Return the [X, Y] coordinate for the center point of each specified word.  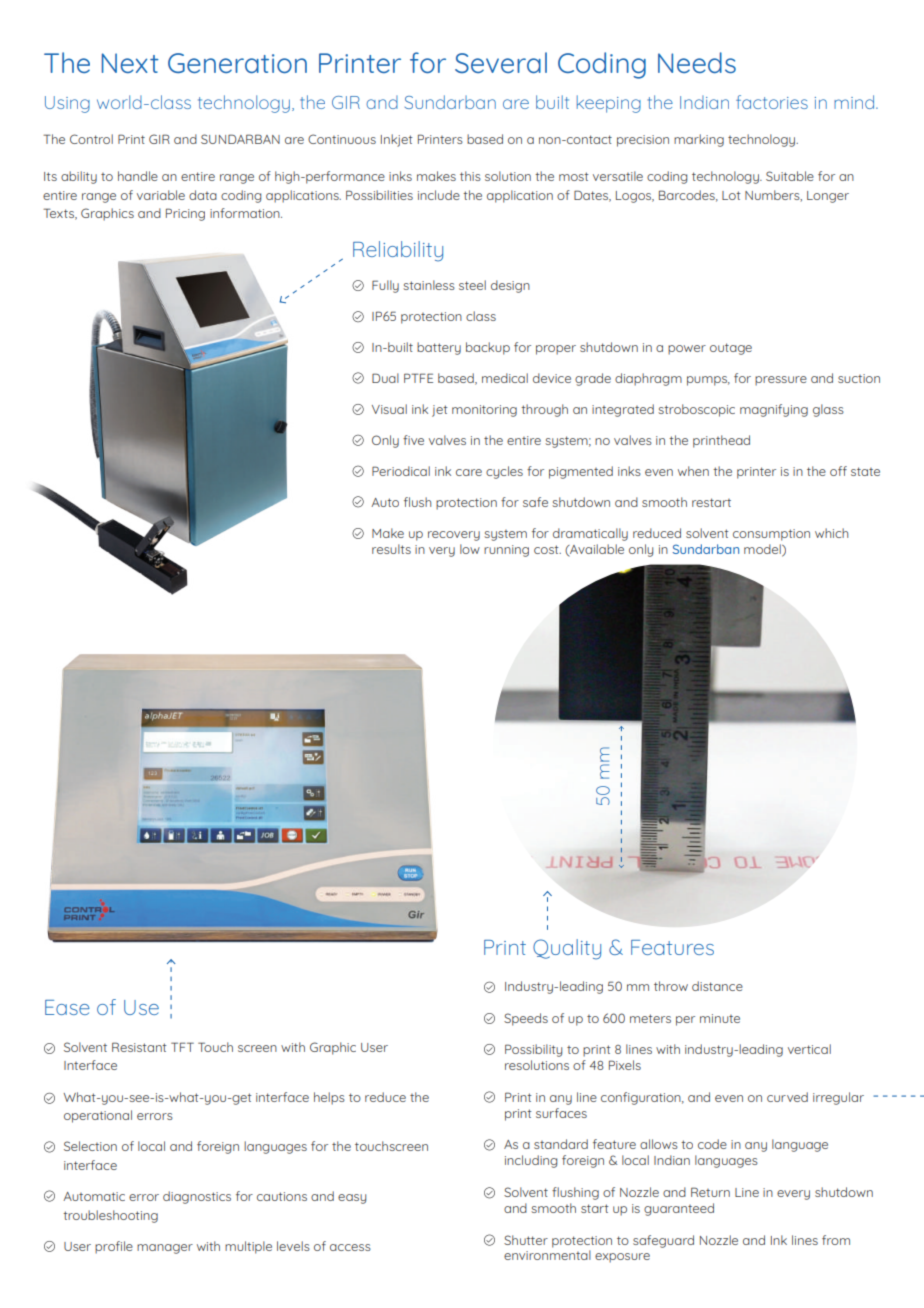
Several [501, 62]
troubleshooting [110, 1216]
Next [130, 63]
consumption [771, 535]
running [506, 551]
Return [710, 1192]
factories [772, 102]
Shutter [526, 1240]
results [391, 549]
